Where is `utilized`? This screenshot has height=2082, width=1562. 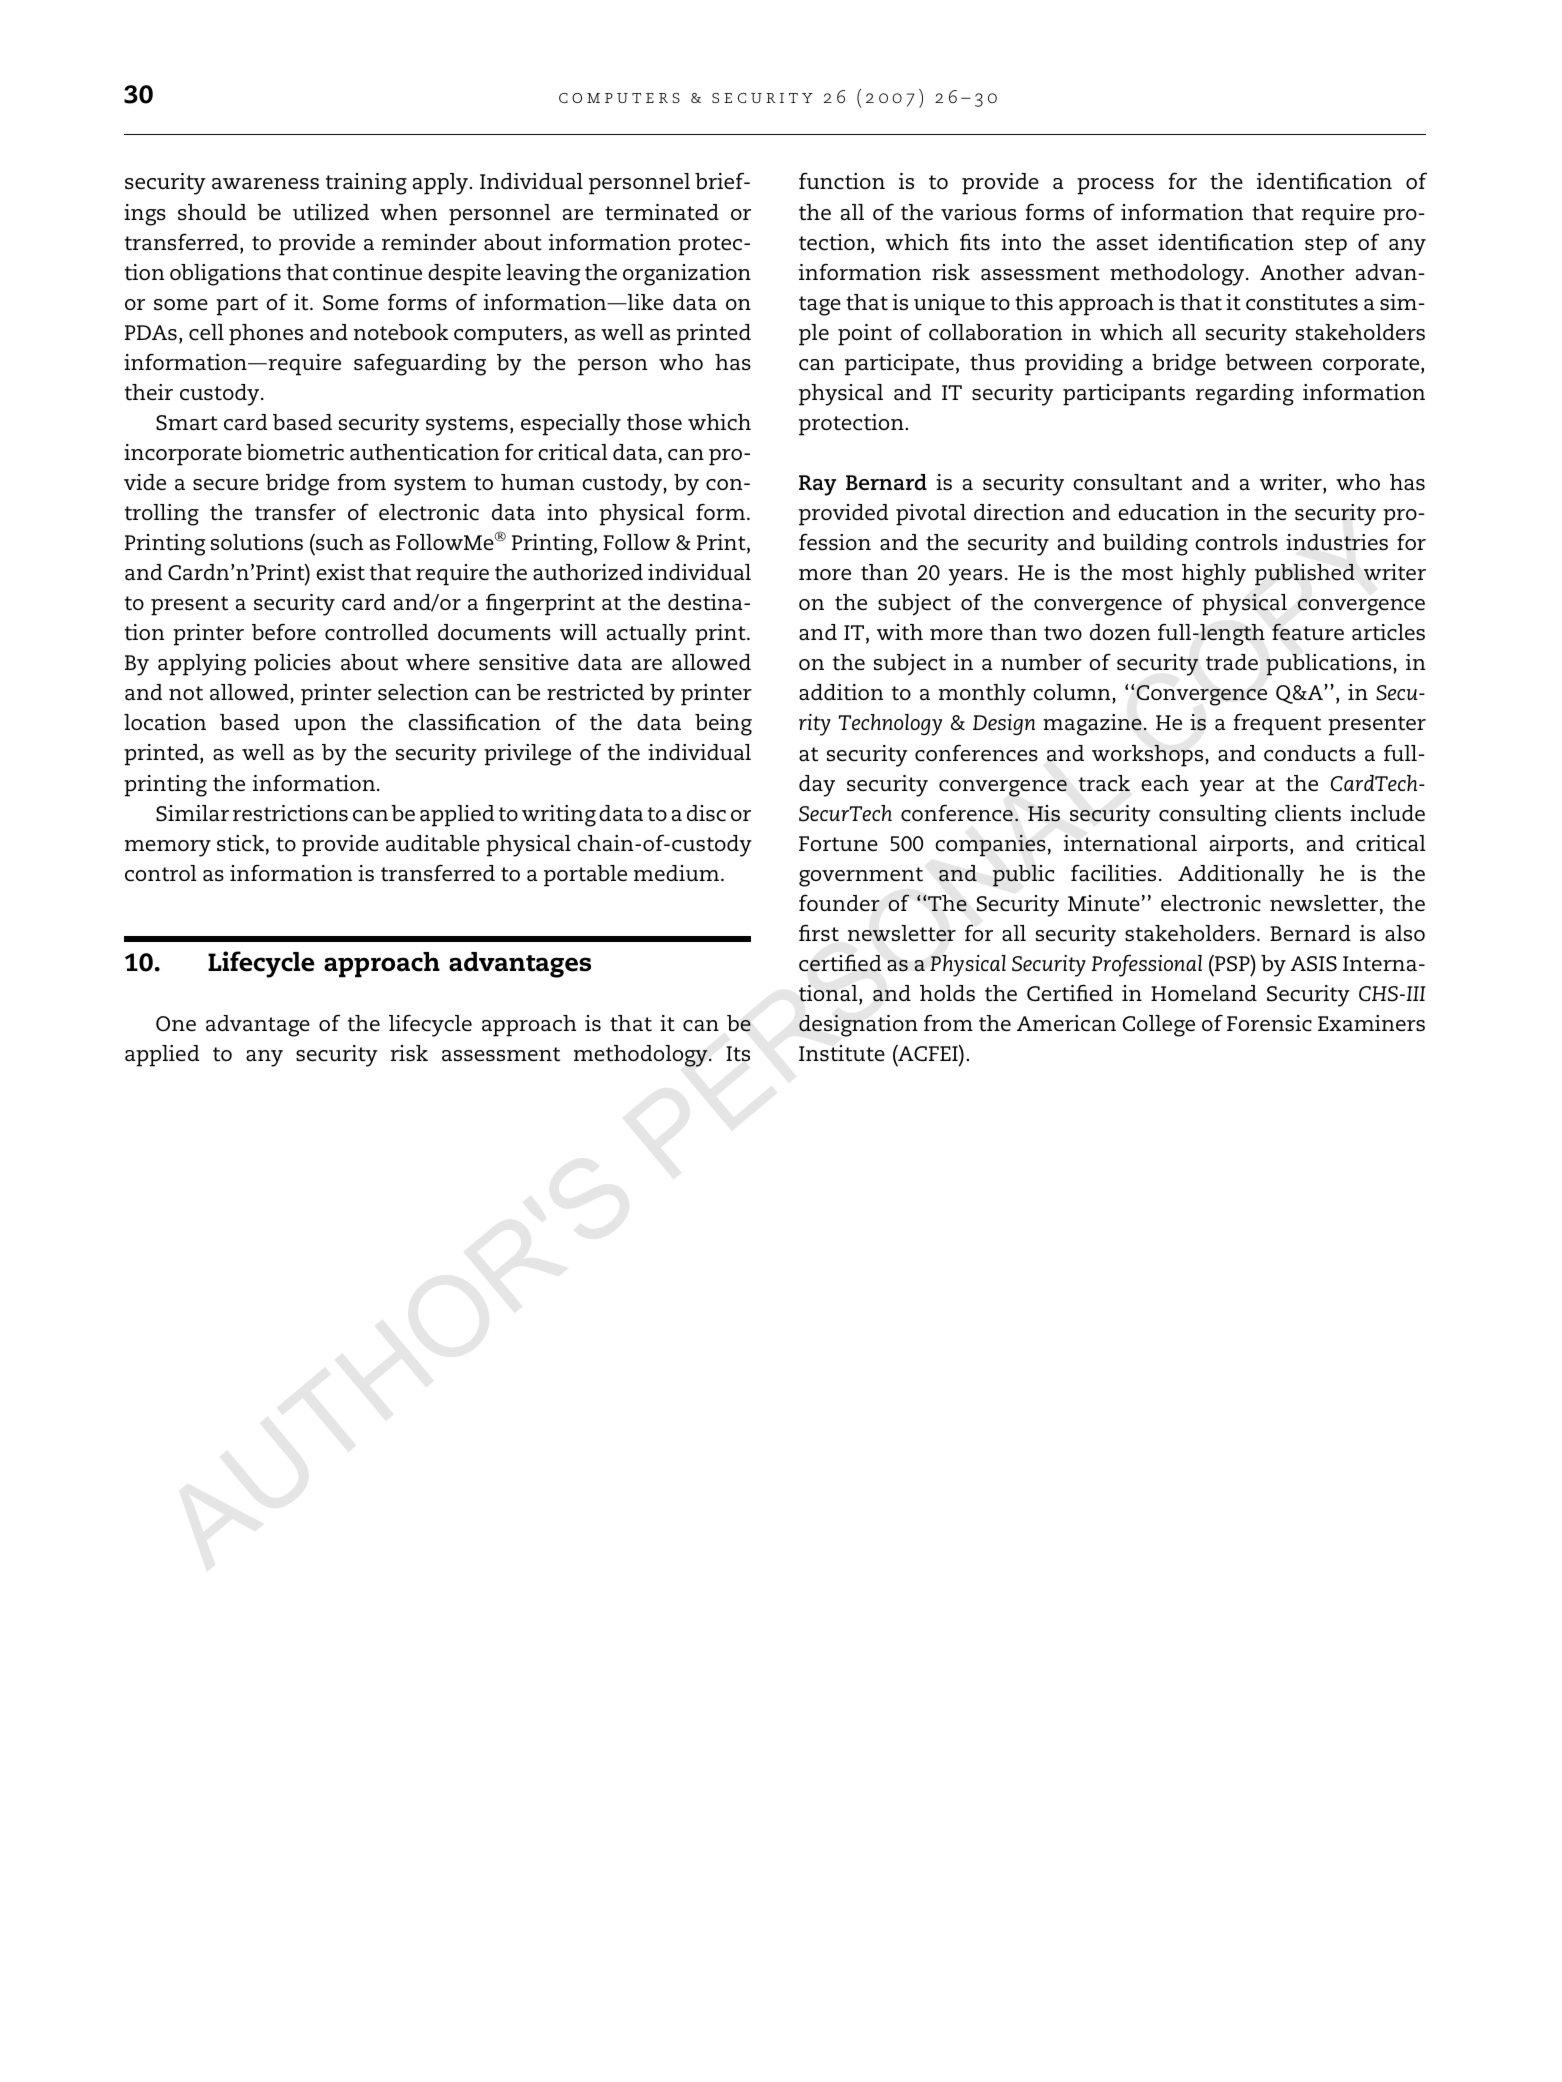 utilized is located at coordinates (331, 212).
